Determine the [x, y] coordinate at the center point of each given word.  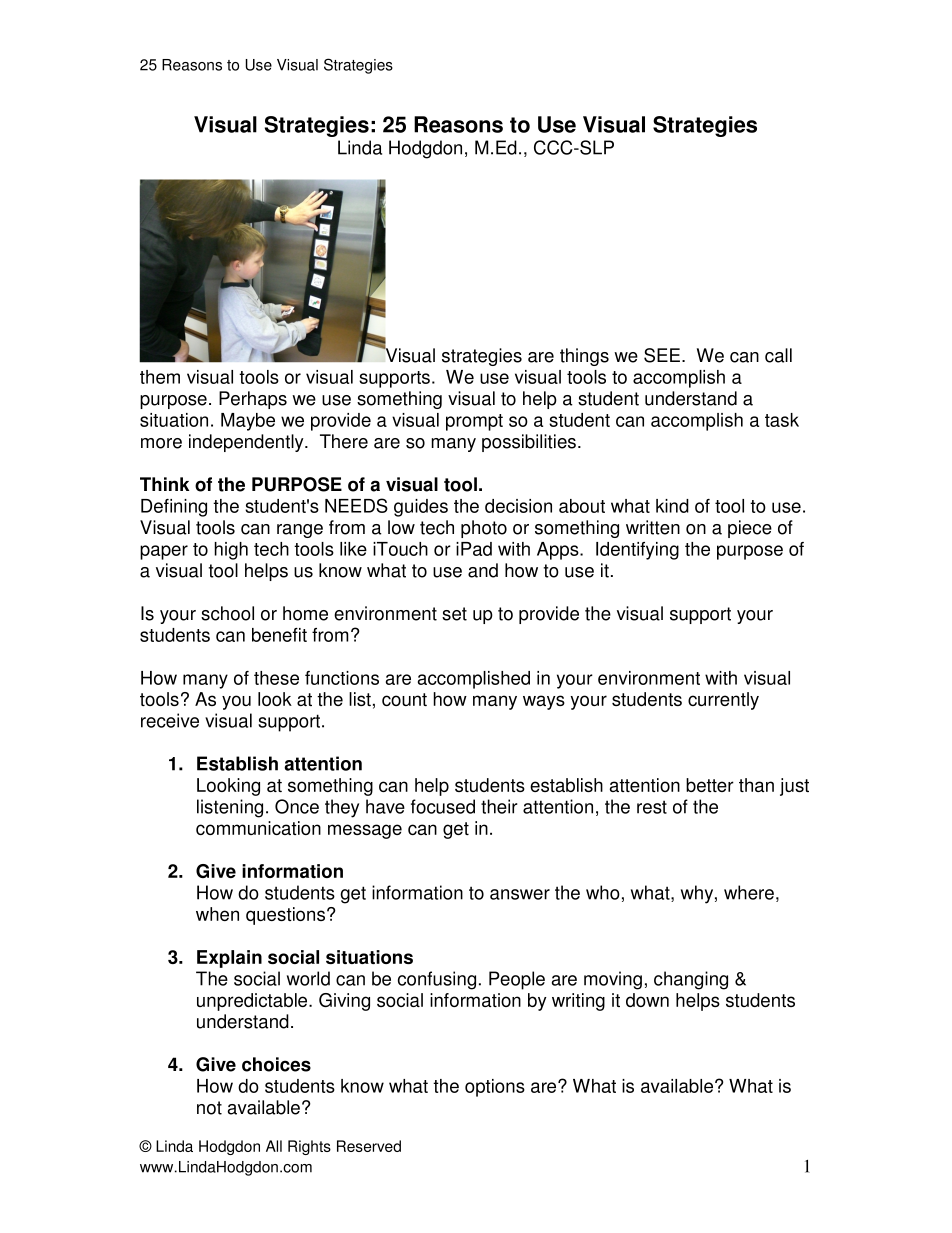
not [209, 1108]
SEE [663, 355]
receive [170, 720]
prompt [474, 422]
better [710, 785]
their [499, 806]
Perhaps [253, 400]
